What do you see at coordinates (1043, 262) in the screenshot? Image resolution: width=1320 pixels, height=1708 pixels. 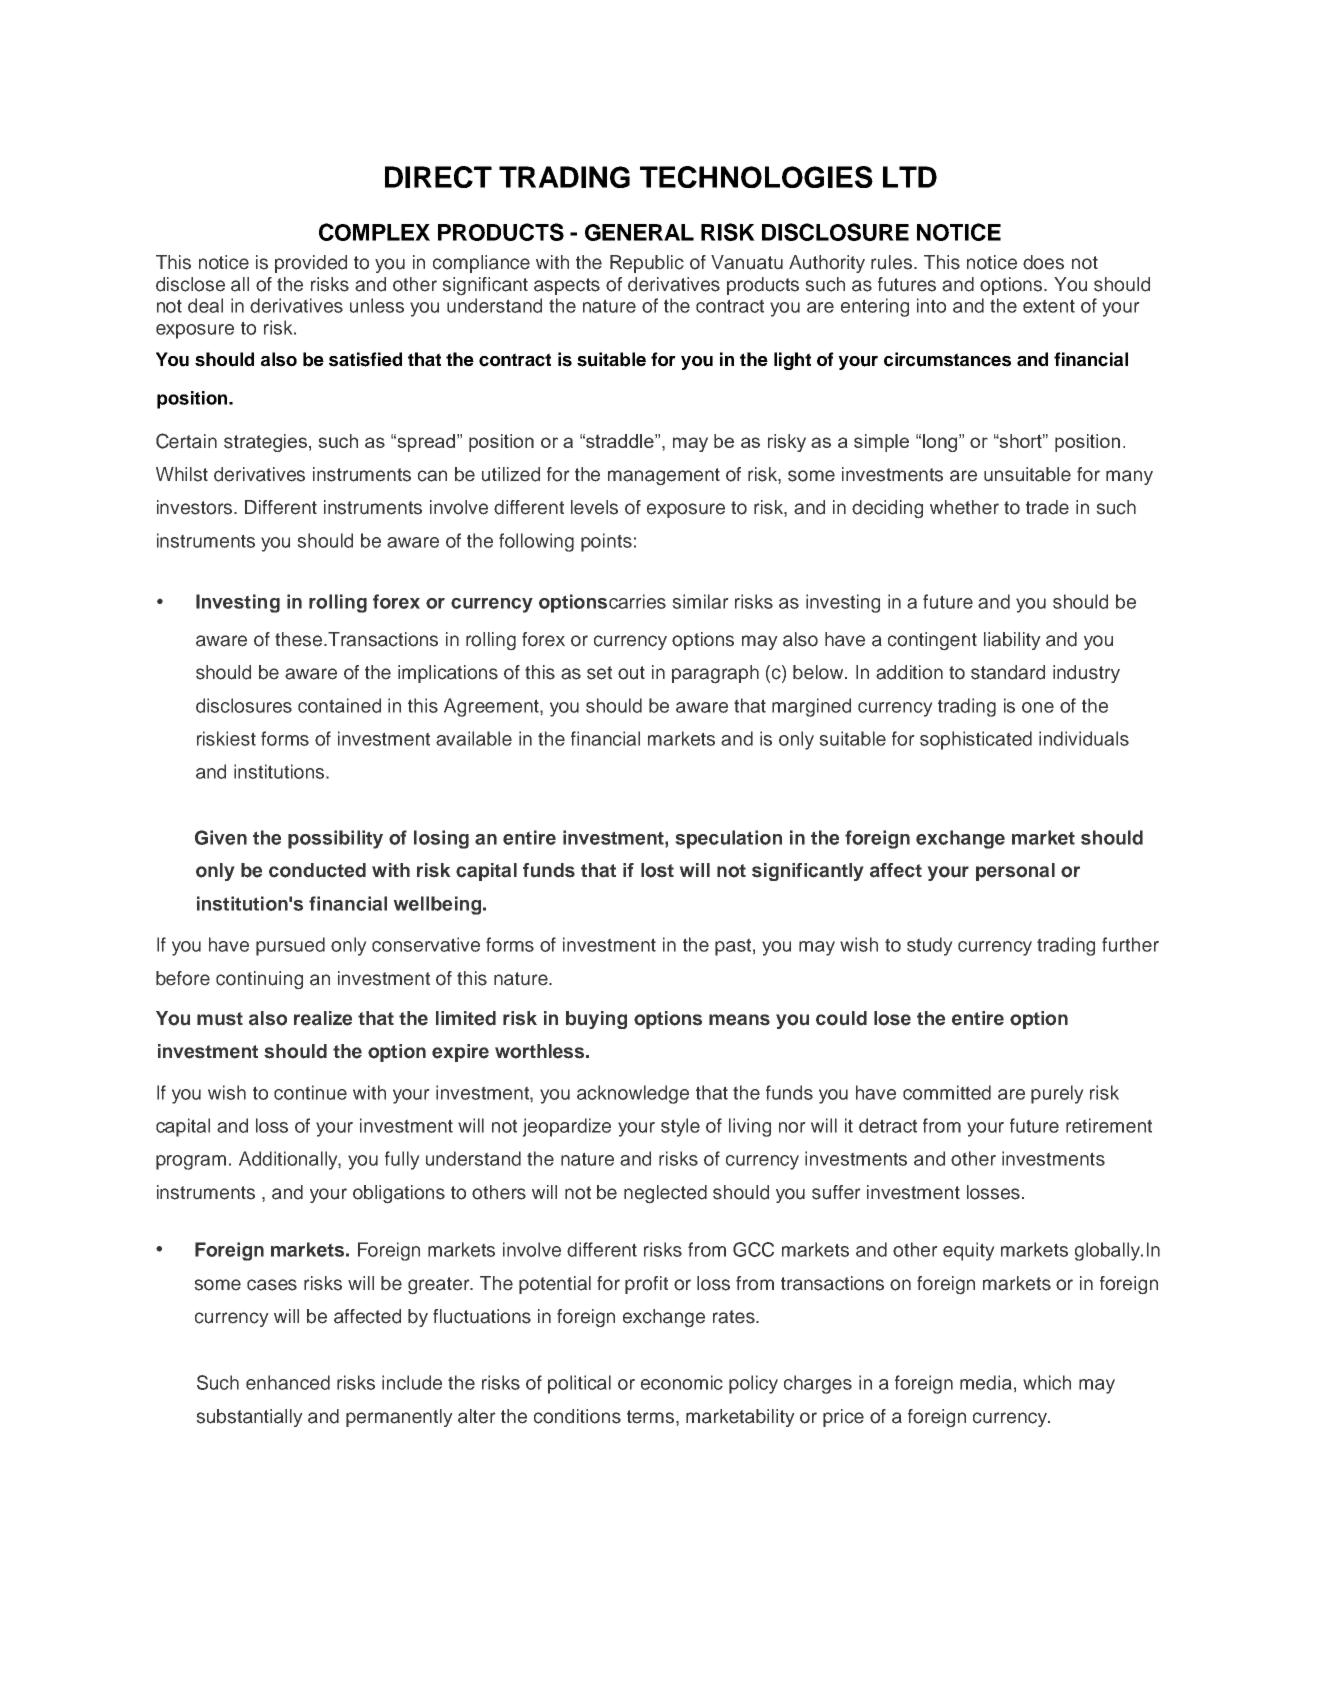 I see `does` at bounding box center [1043, 262].
